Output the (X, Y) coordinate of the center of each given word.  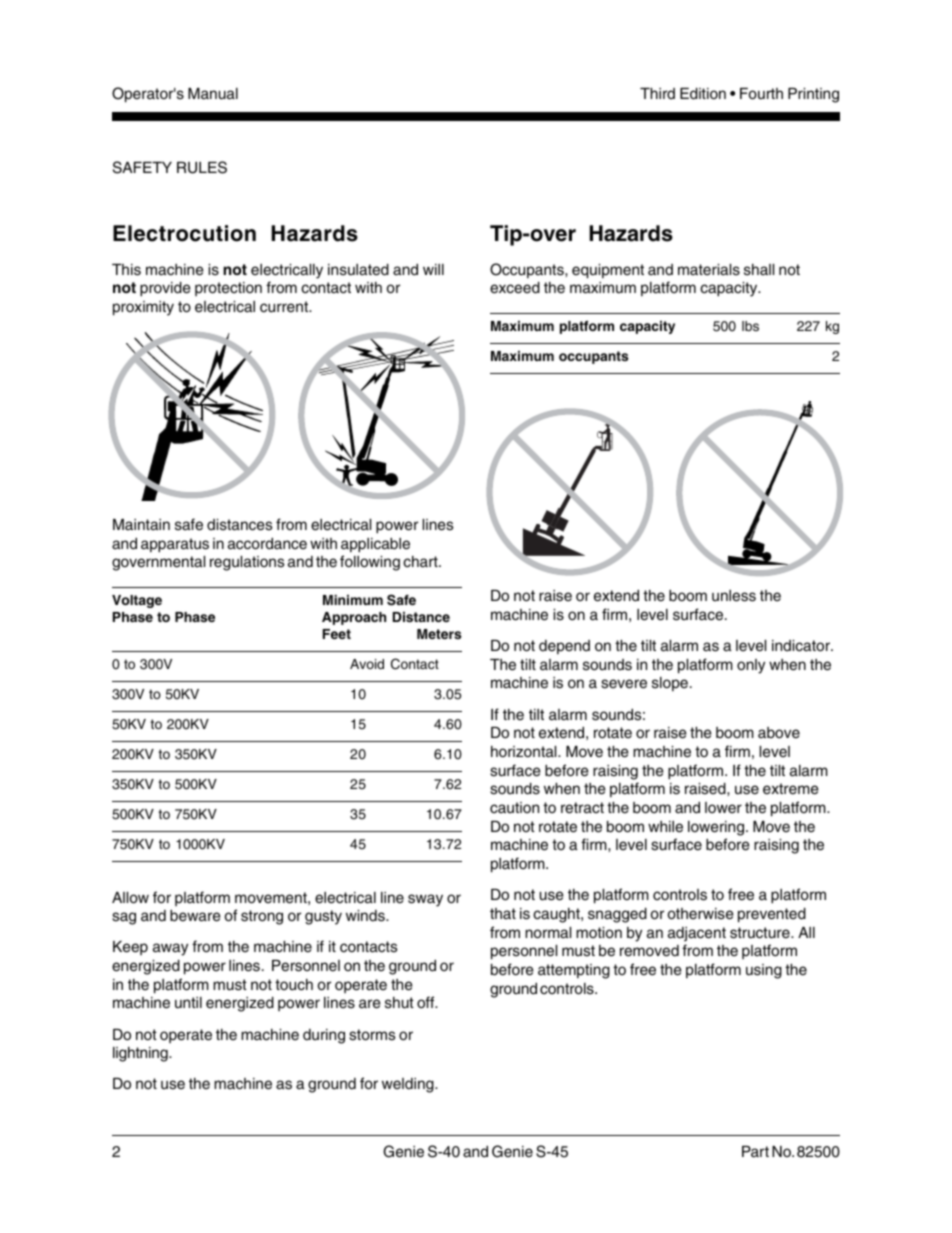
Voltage (137, 601)
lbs (750, 326)
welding (409, 1085)
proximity (143, 308)
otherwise (701, 914)
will (433, 269)
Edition (703, 94)
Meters (439, 634)
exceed (515, 288)
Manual (213, 94)
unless (734, 596)
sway (425, 900)
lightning (141, 1054)
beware (195, 916)
